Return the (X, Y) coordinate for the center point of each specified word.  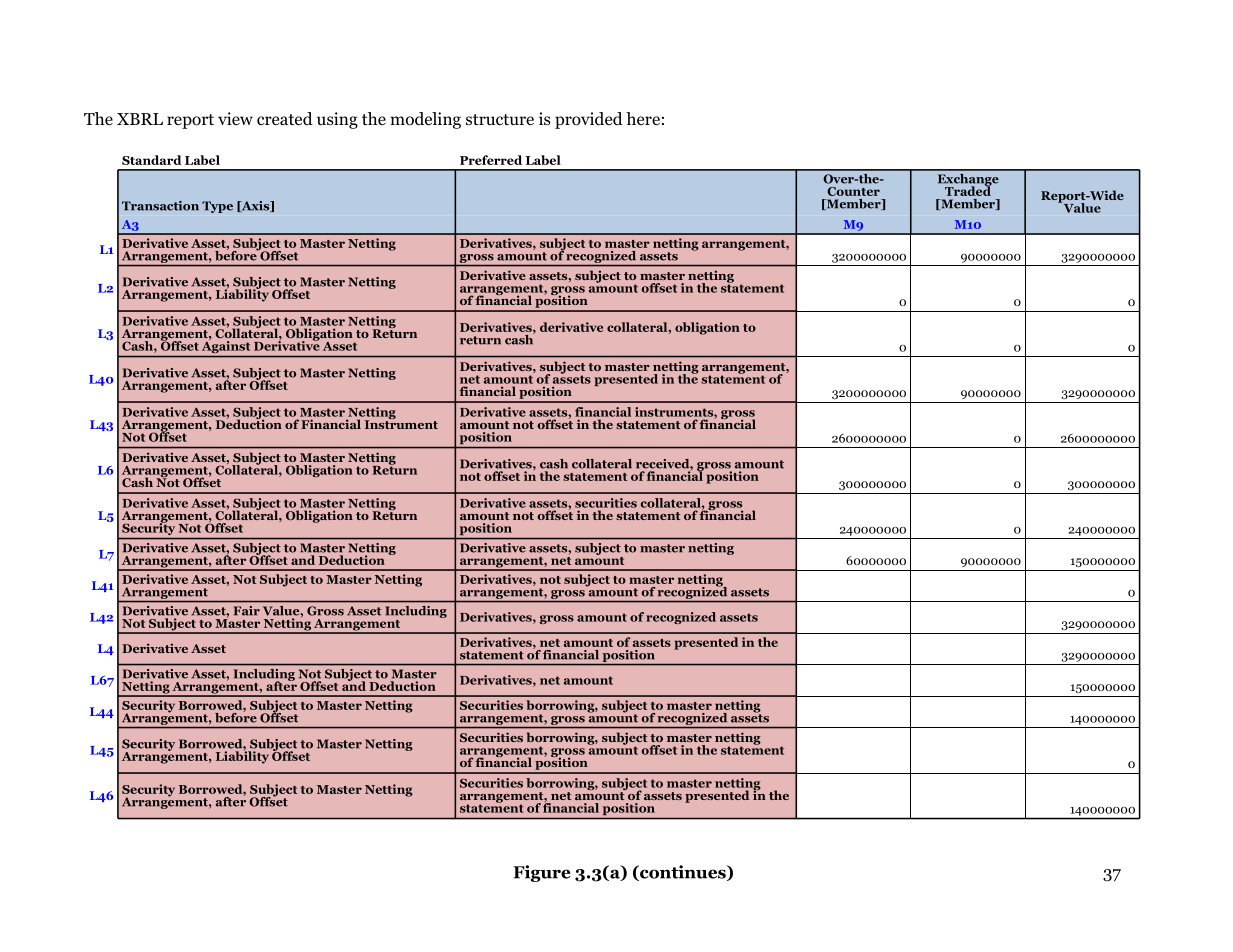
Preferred (491, 160)
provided (589, 120)
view (235, 118)
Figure (542, 873)
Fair (247, 610)
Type (217, 207)
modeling (425, 120)
